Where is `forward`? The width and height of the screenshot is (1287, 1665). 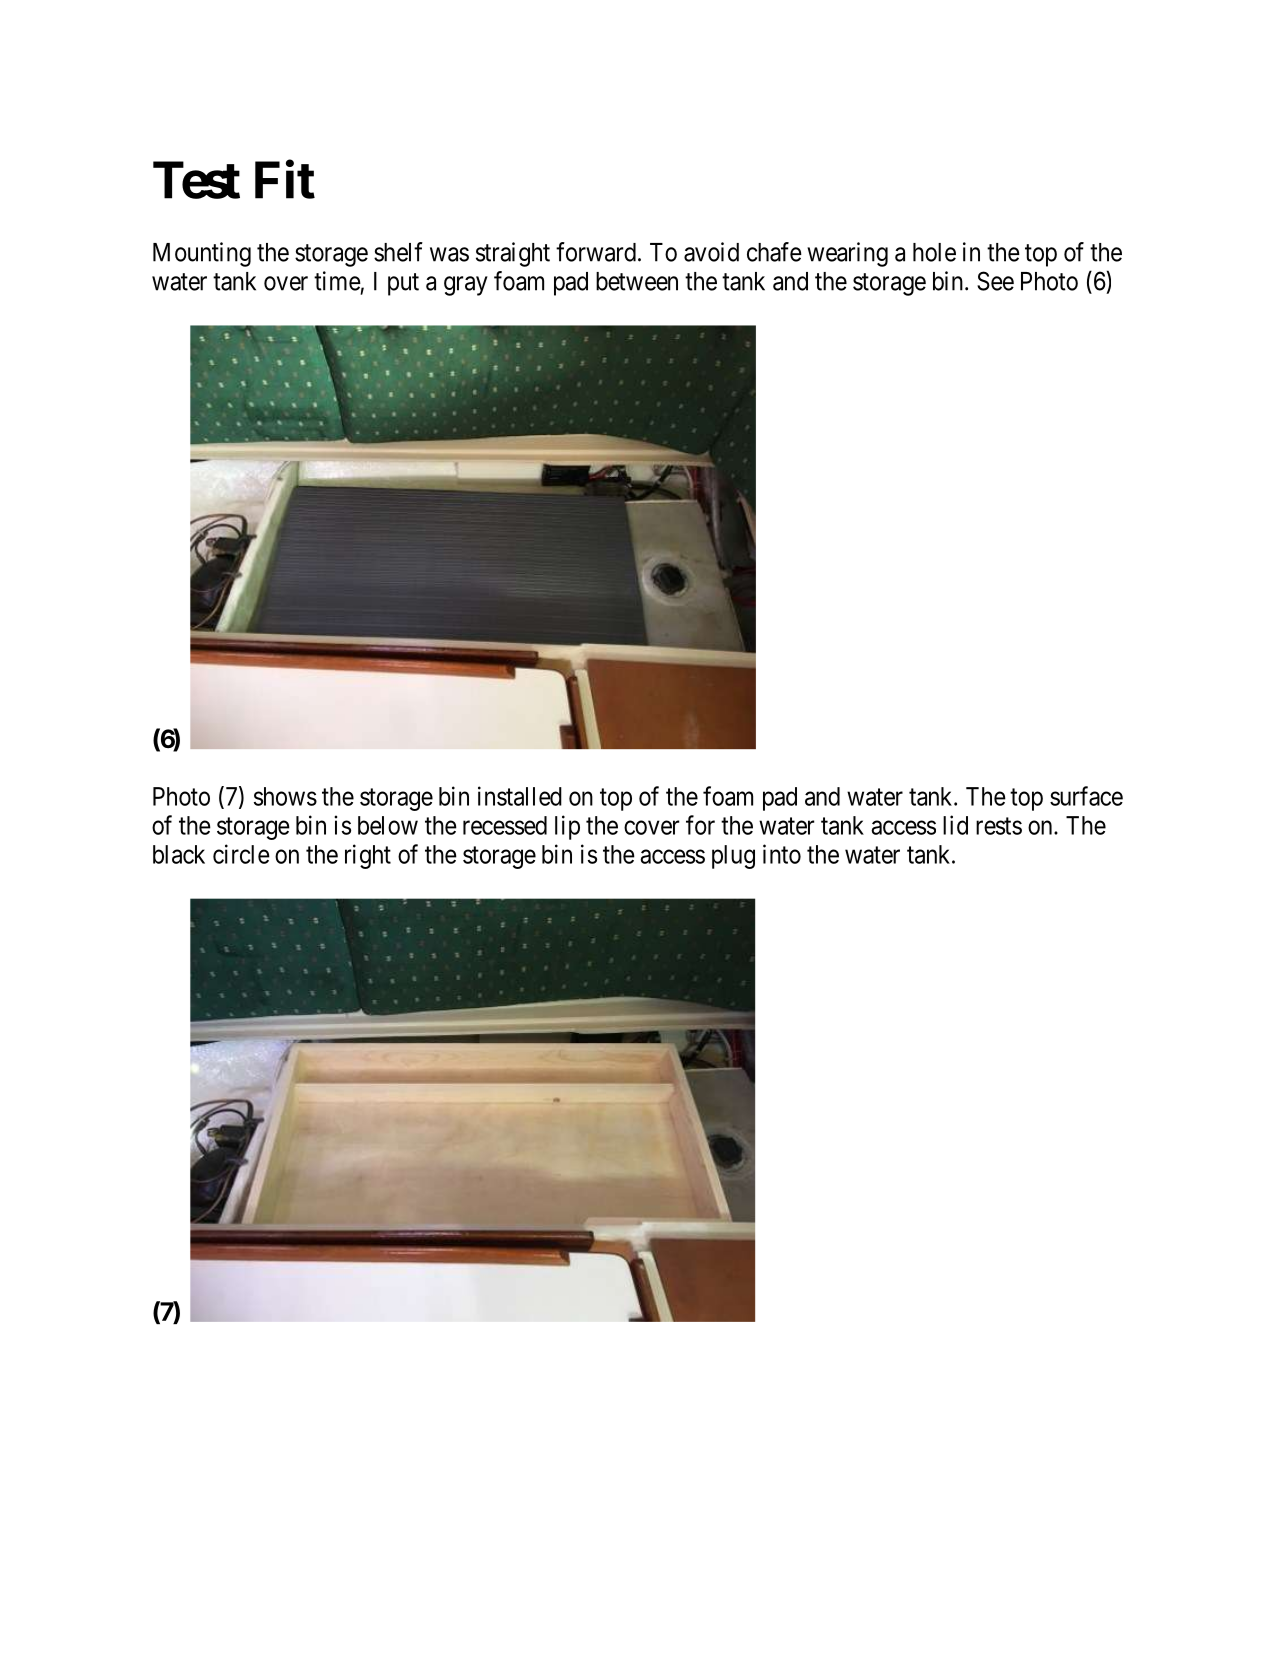
forward is located at coordinates (596, 252).
